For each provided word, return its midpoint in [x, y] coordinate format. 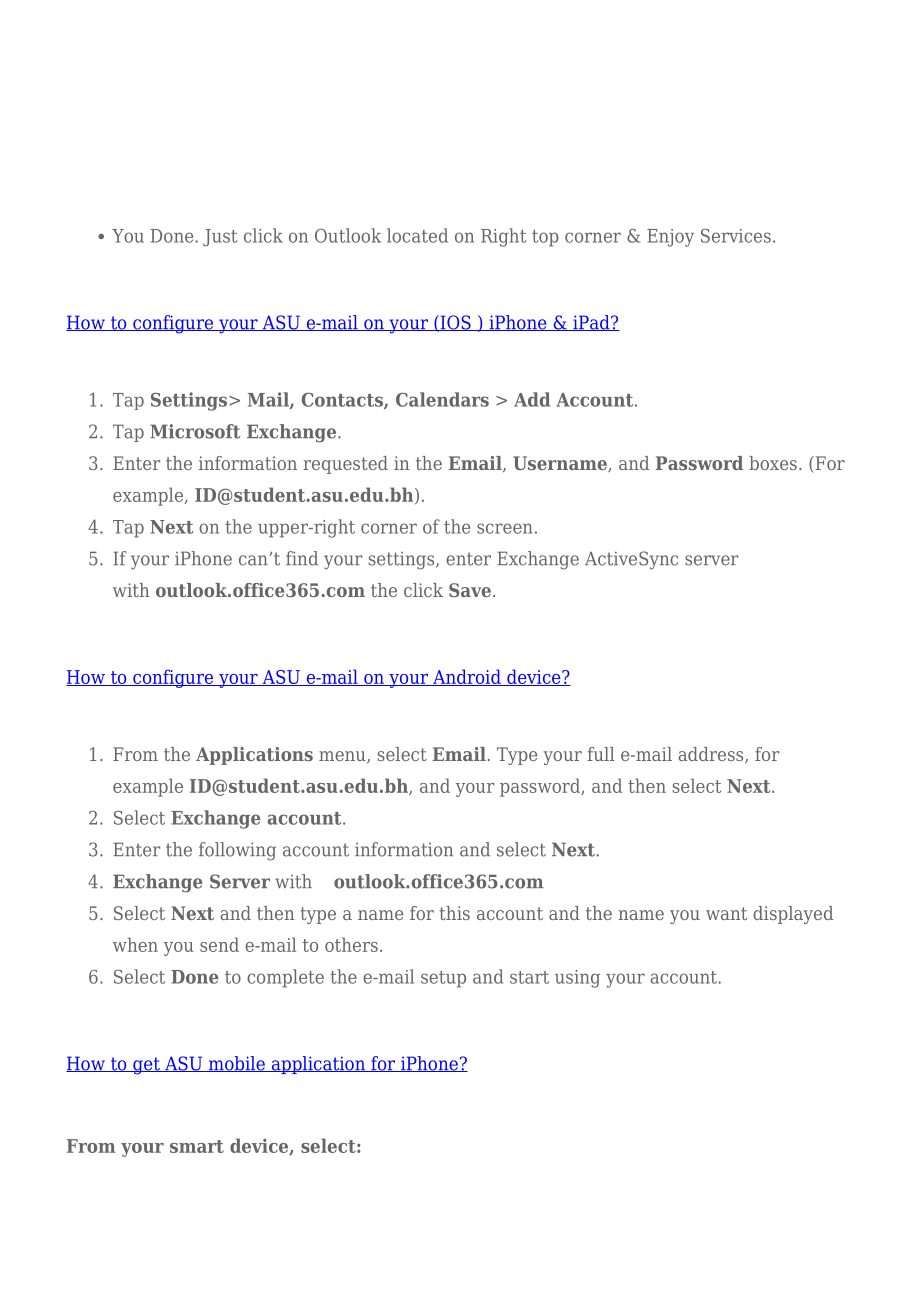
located [417, 235]
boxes [773, 463]
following [237, 851]
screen [504, 528]
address [712, 755]
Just [220, 238]
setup [443, 979]
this [454, 913]
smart [197, 1146]
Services [736, 236]
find [302, 558]
